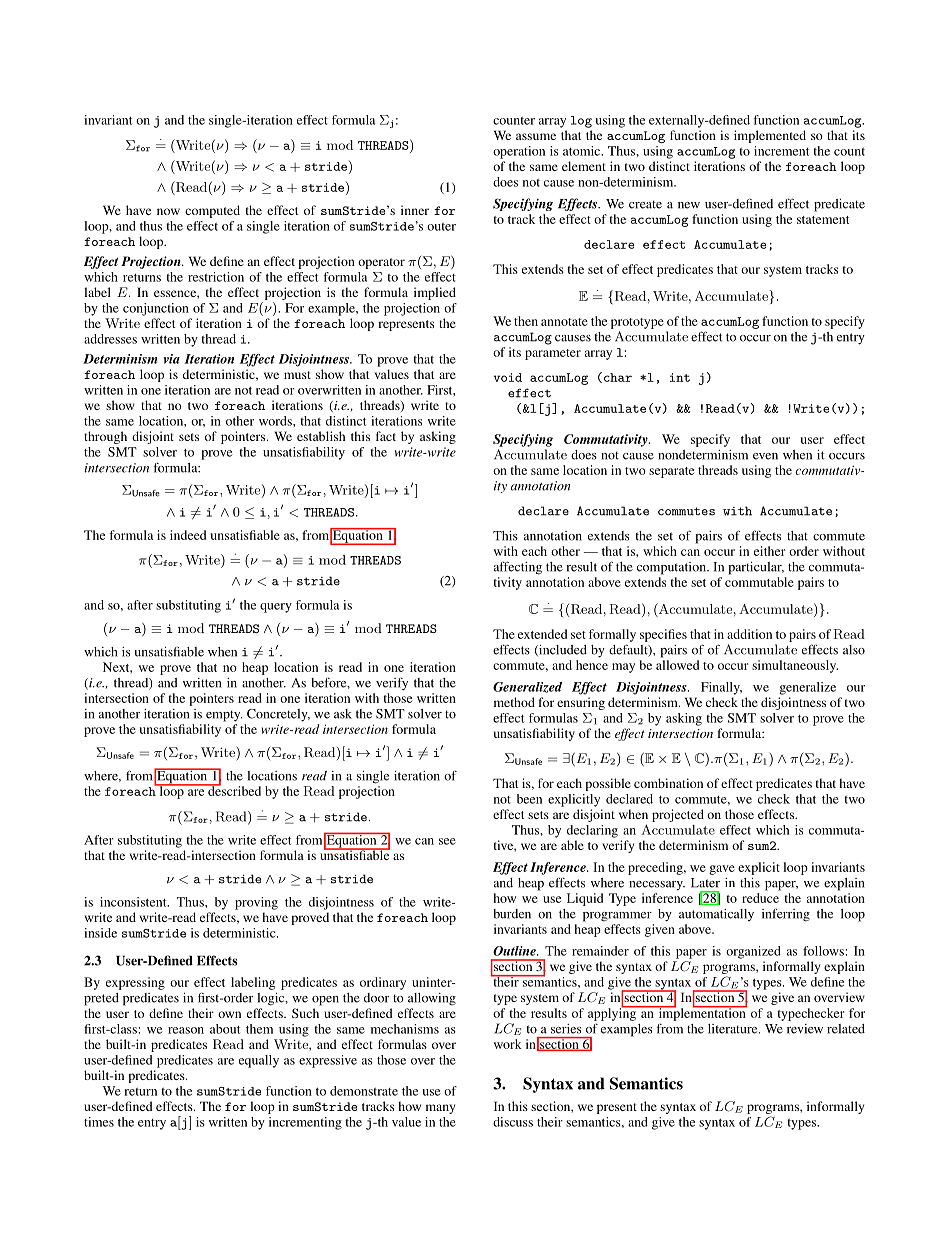 Image resolution: width=952 pixels, height=1233 pixels. What do you see at coordinates (171, 359) in the image?
I see `via` at bounding box center [171, 359].
